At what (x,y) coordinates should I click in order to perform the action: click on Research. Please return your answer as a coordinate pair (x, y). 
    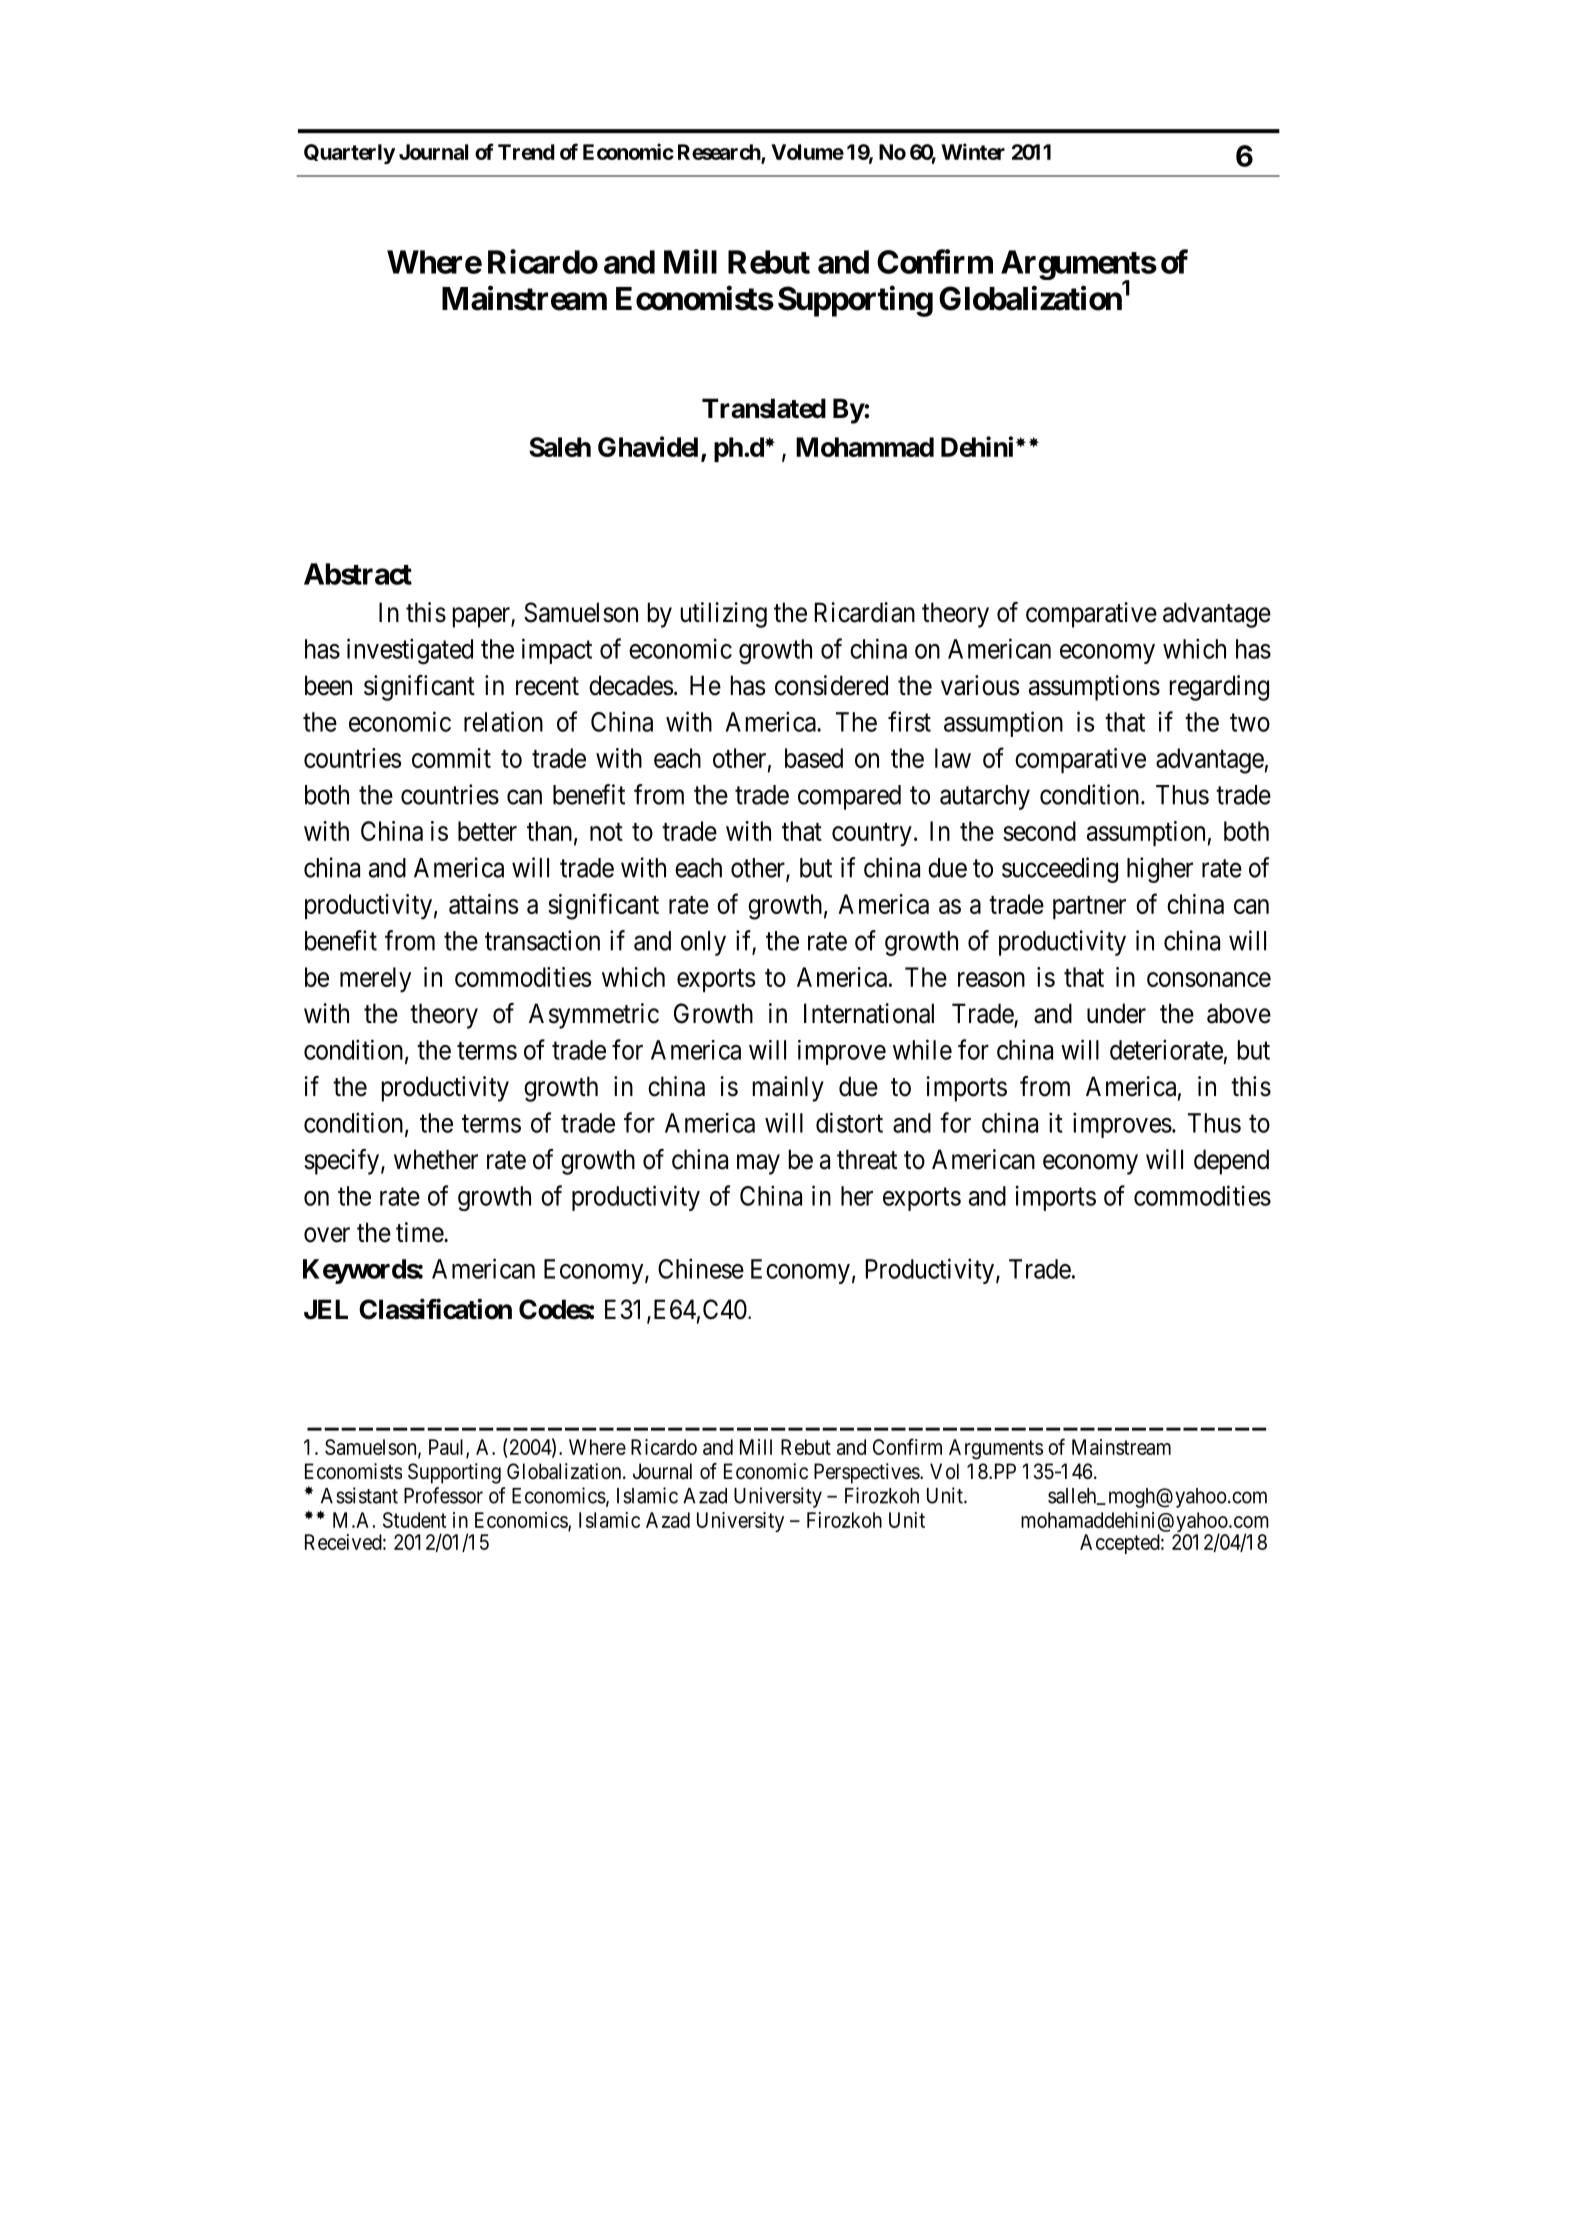
    Looking at the image, I should click on (720, 153).
